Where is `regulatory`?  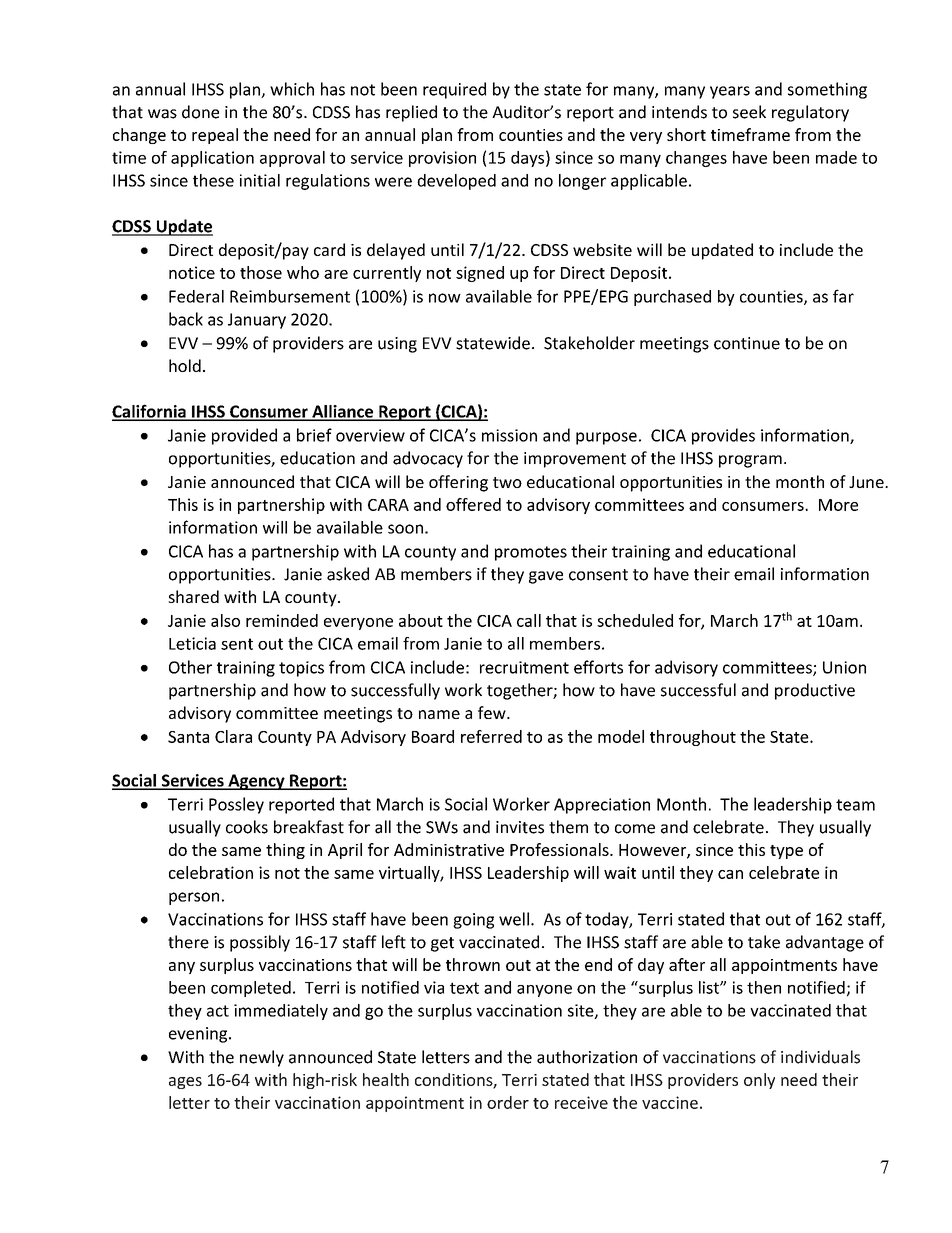
regulatory is located at coordinates (810, 113).
